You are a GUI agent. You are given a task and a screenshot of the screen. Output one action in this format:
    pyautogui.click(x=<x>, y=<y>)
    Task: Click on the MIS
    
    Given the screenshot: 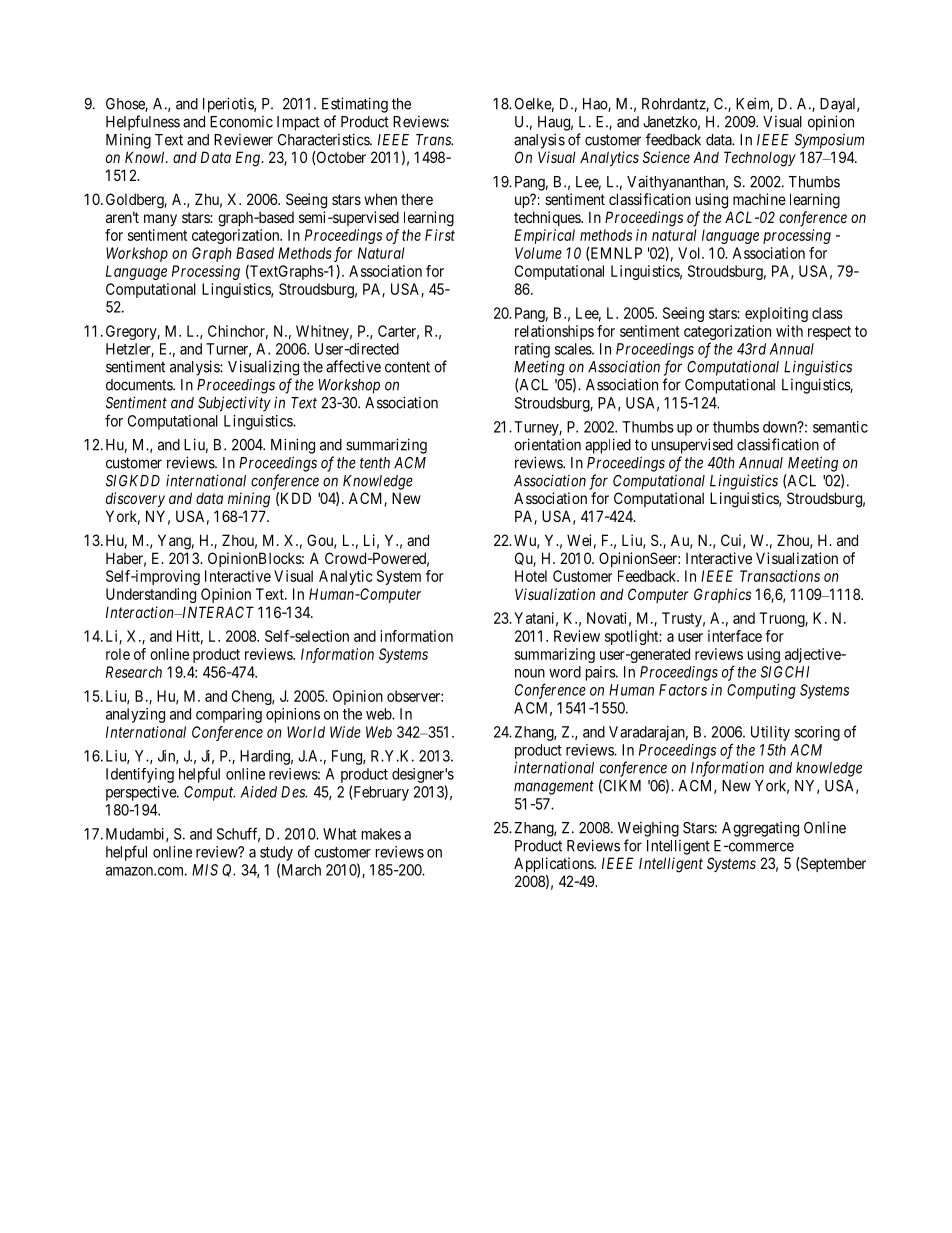 What is the action you would take?
    pyautogui.click(x=205, y=870)
